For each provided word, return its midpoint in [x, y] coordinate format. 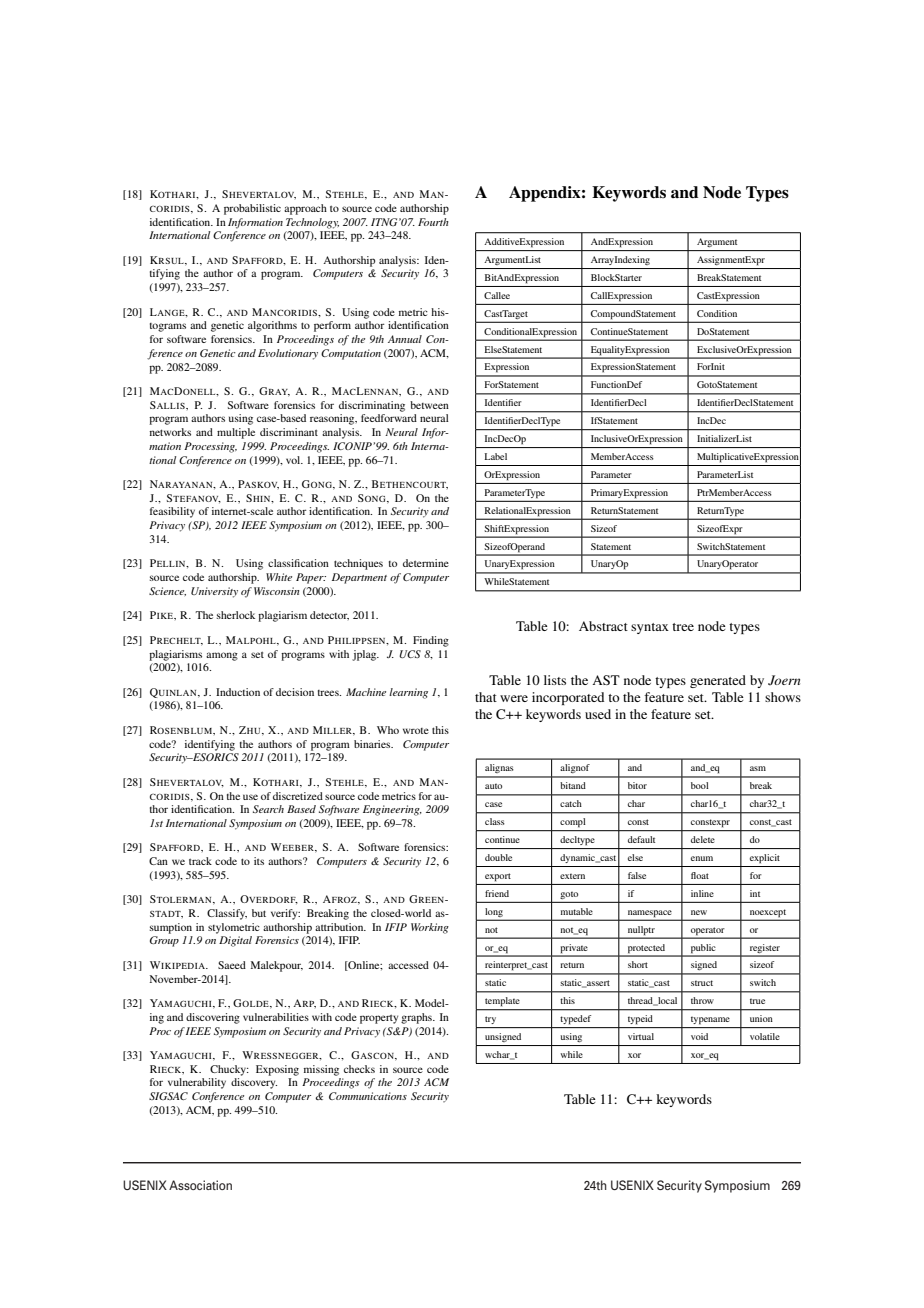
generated [718, 681]
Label [496, 456]
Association [200, 1185]
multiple [236, 433]
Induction [238, 692]
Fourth [433, 222]
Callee [497, 295]
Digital [235, 941]
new [699, 912]
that [486, 697]
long [494, 912]
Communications [368, 1096]
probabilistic [252, 209]
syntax [650, 628]
